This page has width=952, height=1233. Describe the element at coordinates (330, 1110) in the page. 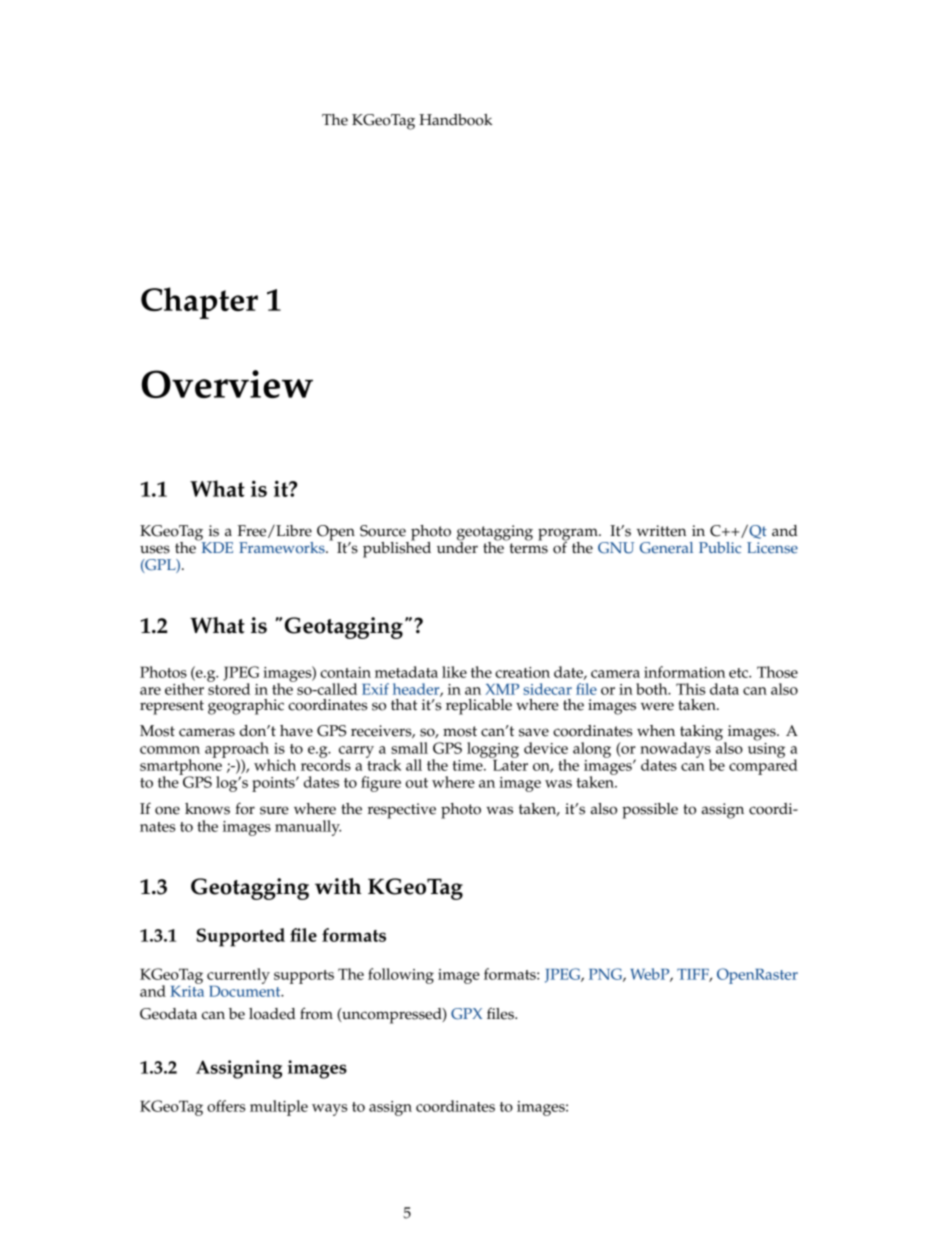

I see `ways` at that location.
